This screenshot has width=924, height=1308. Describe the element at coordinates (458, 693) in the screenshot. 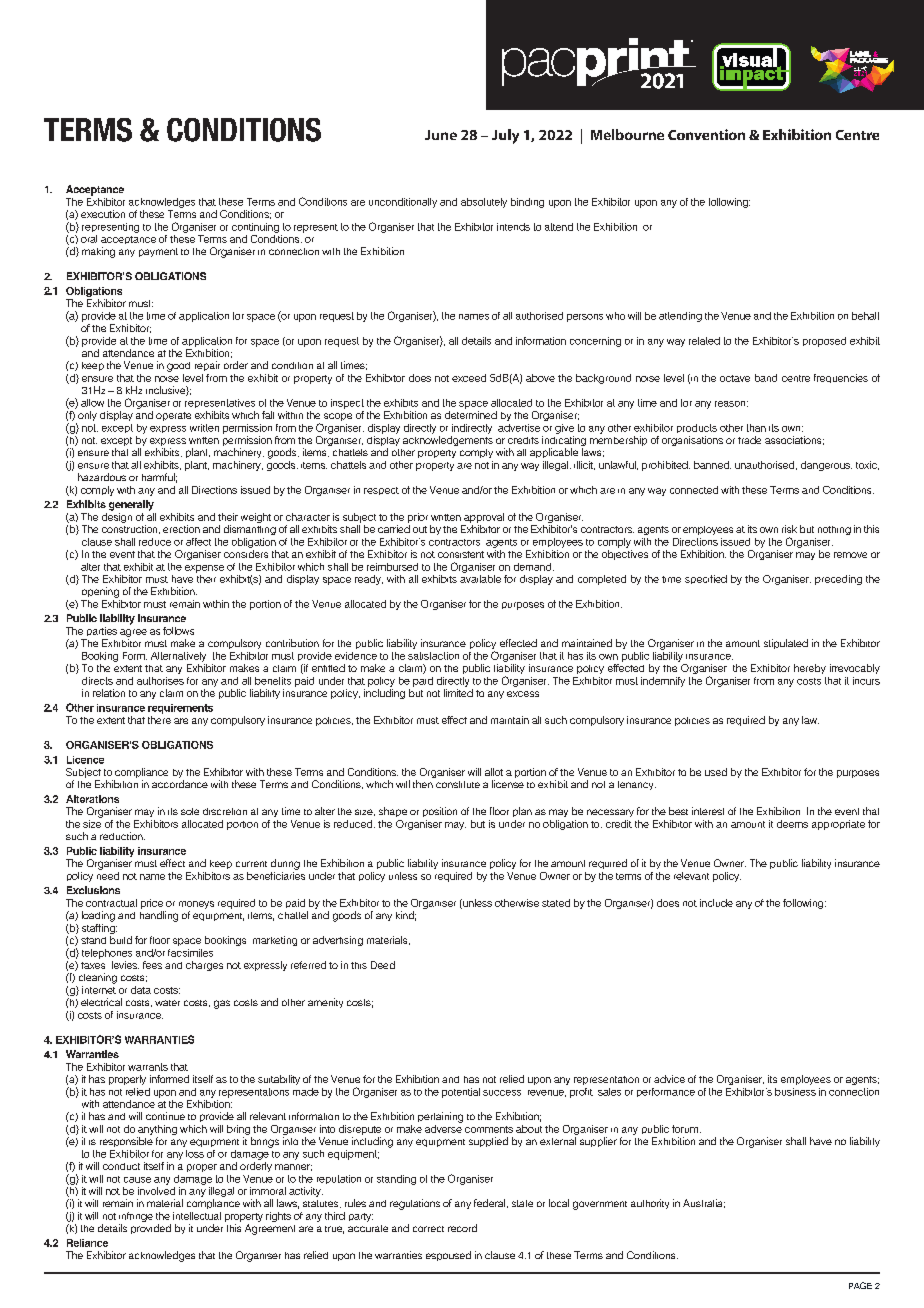

I see `limited` at that location.
